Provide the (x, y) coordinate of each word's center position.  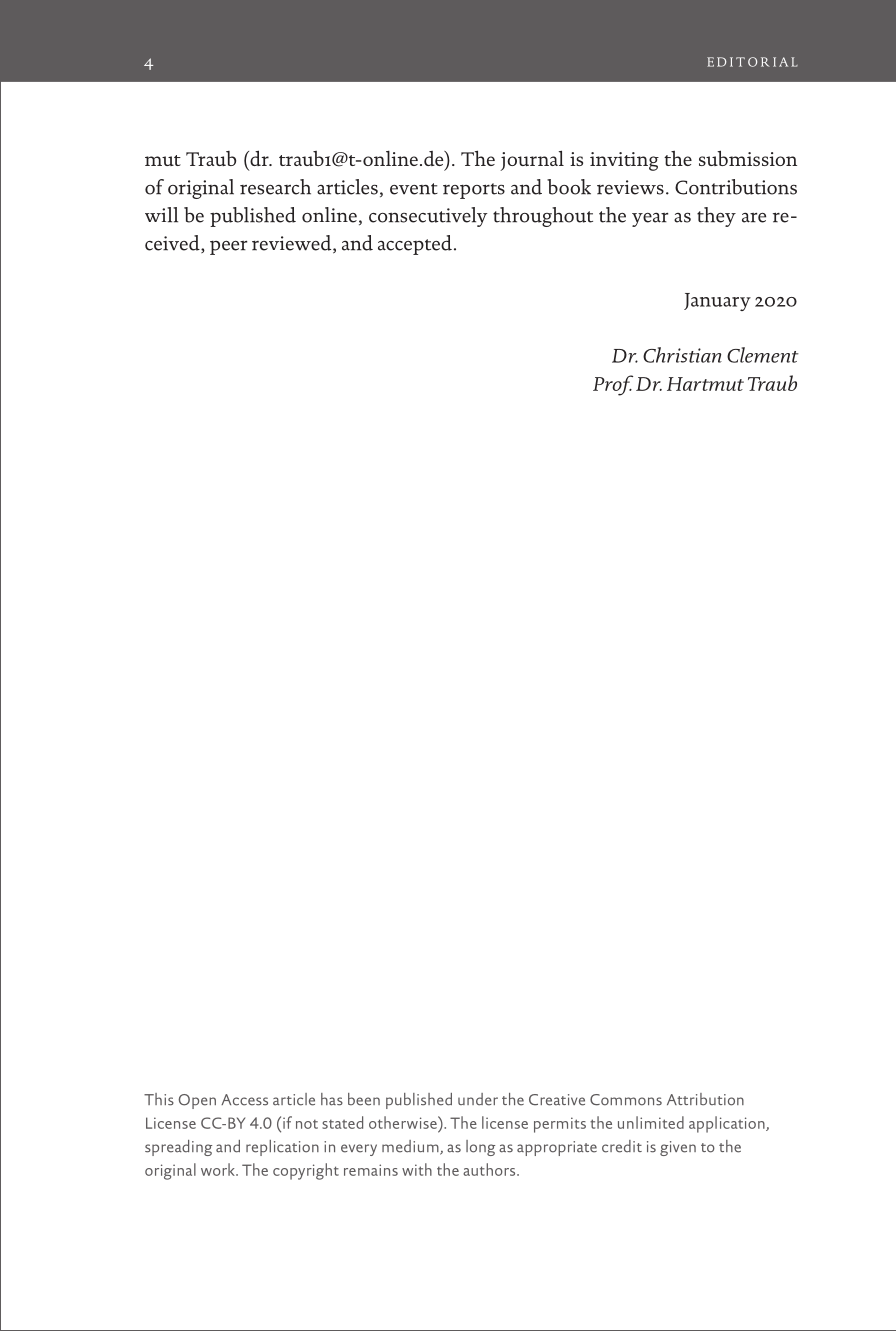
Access (244, 1100)
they (716, 217)
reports (474, 191)
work (219, 1169)
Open (197, 1101)
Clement (763, 355)
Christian (682, 355)
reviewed (293, 244)
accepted (415, 245)
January (717, 302)
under (478, 1099)
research (275, 187)
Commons (626, 1100)
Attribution (705, 1099)
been (364, 1099)
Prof (613, 385)
